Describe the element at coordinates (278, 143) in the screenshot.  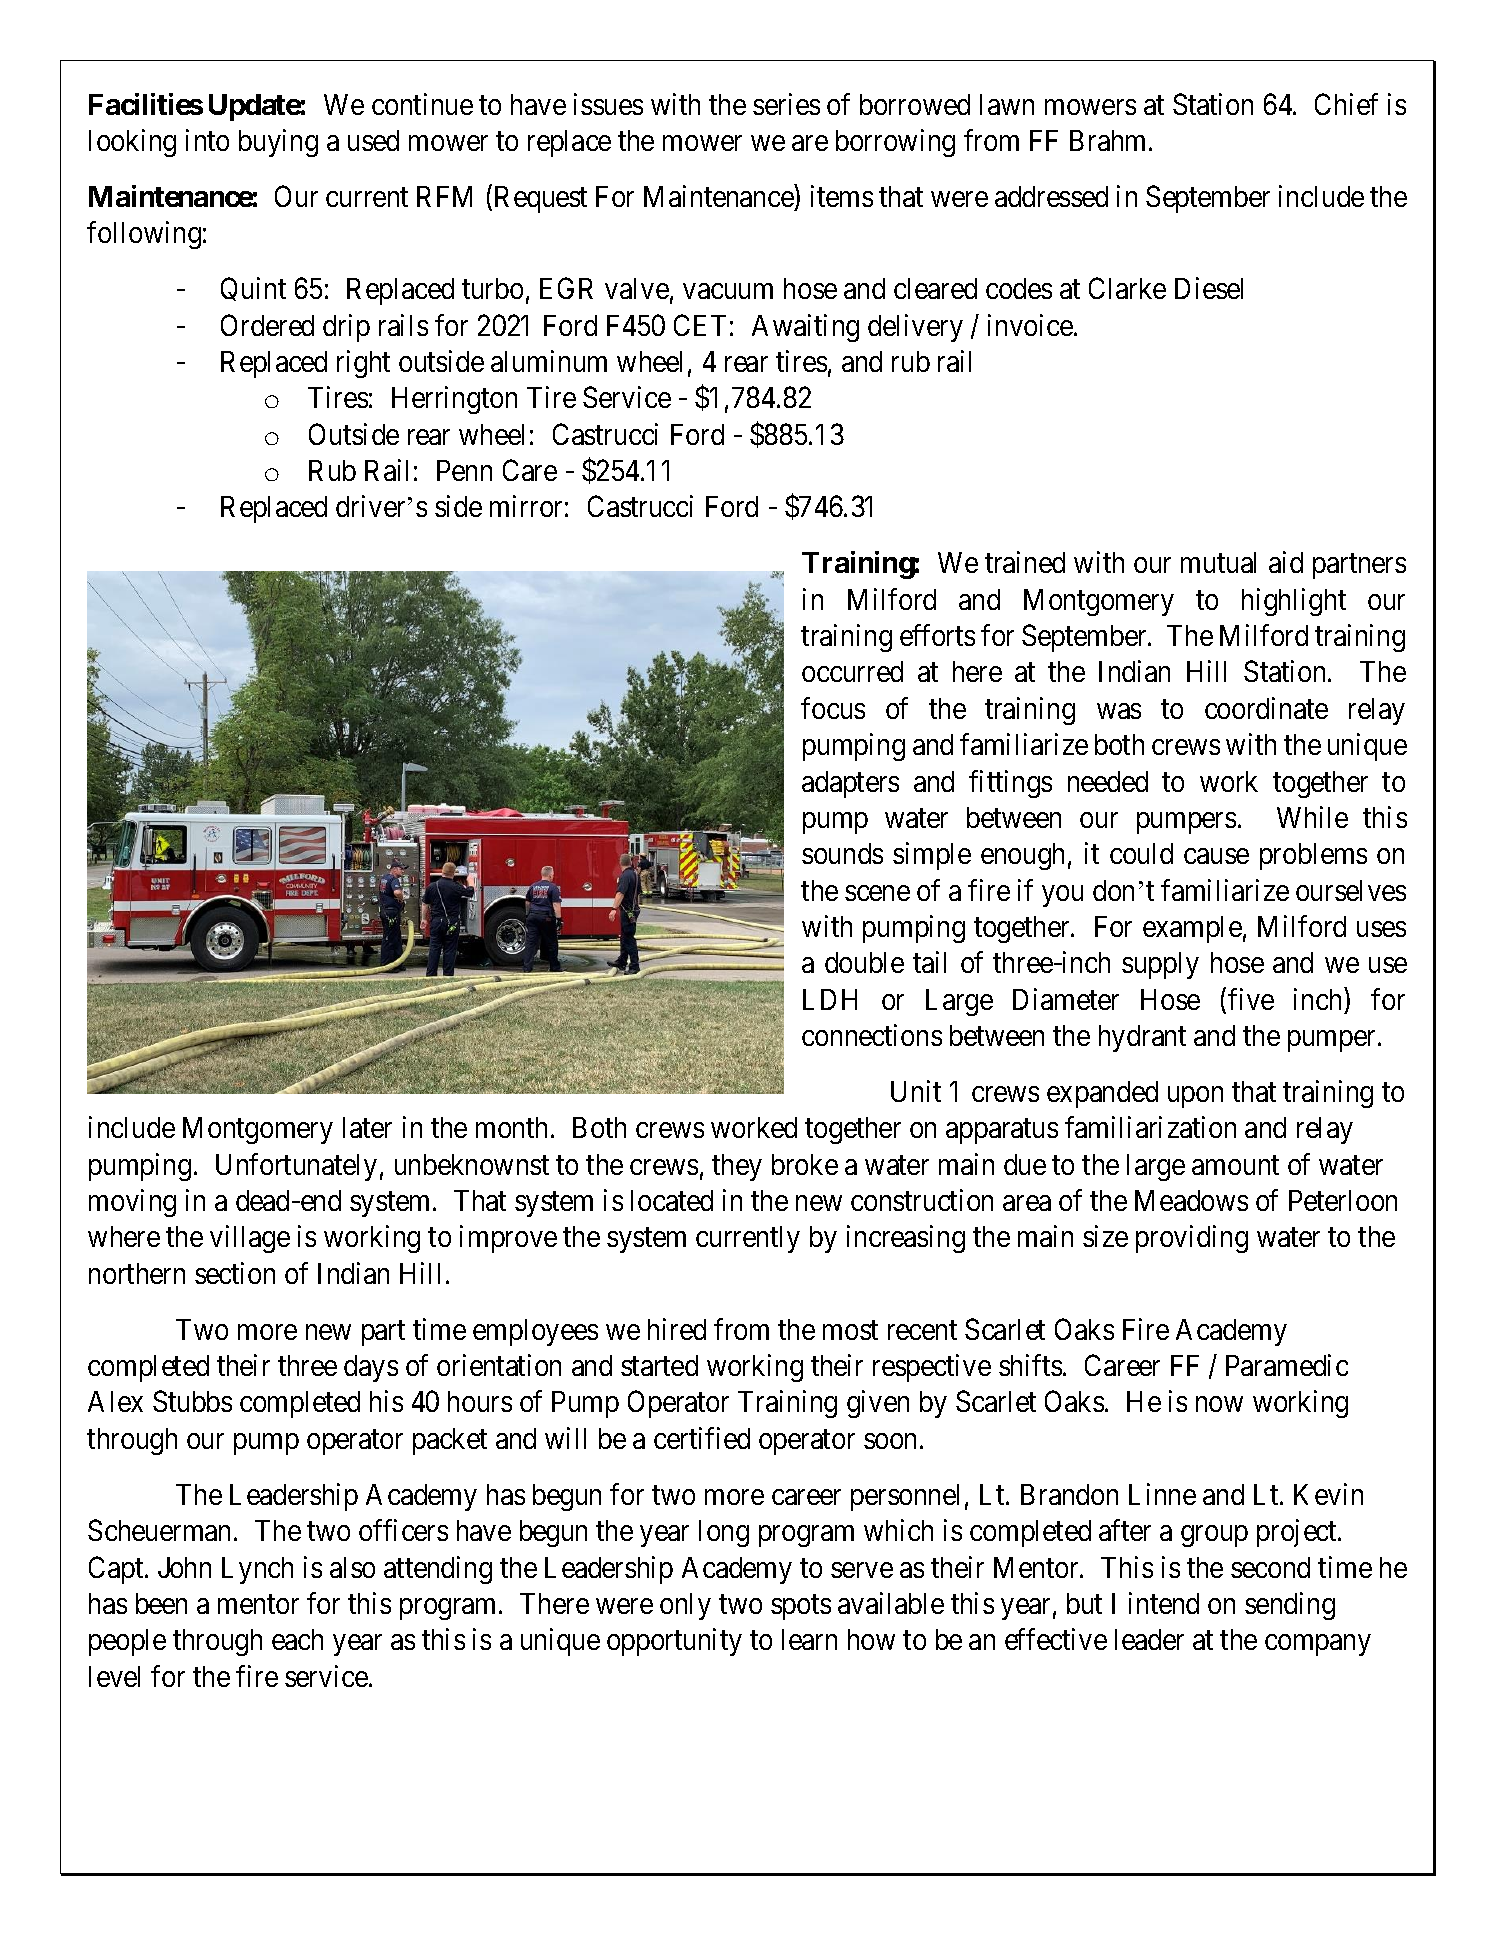
I see `buying` at that location.
